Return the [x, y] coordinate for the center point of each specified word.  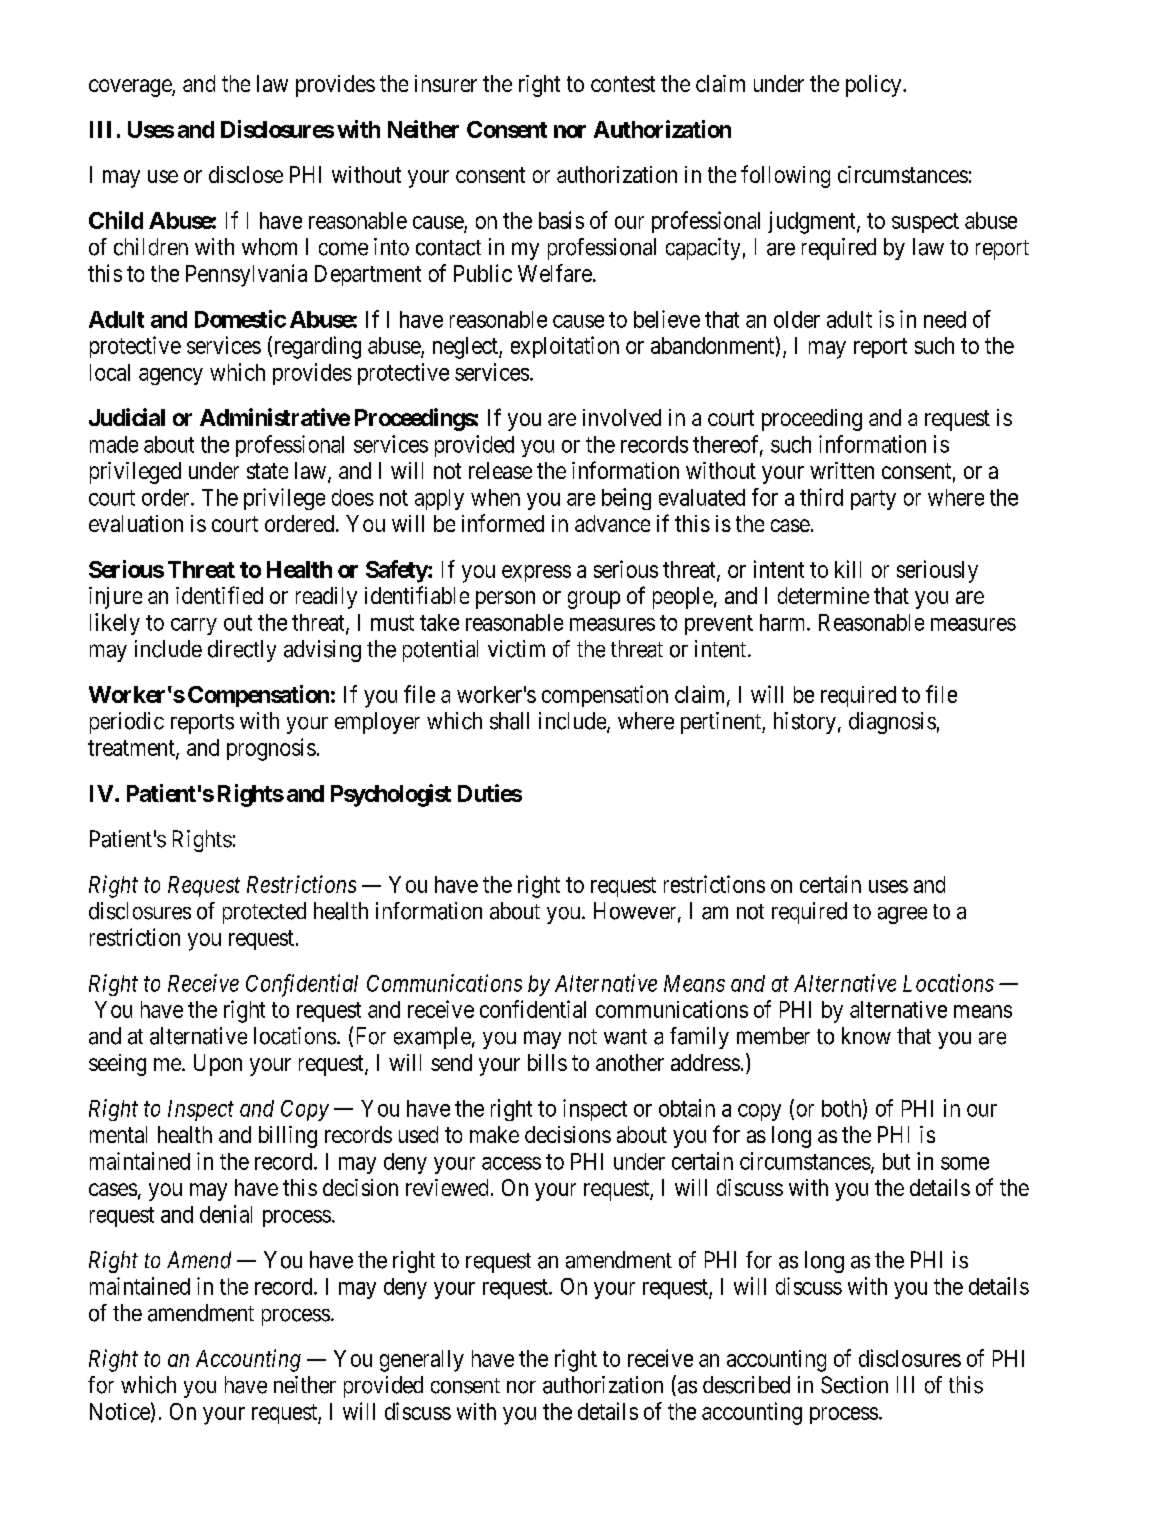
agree [902, 915]
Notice [120, 1411]
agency [171, 376]
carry [194, 626]
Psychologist [391, 795]
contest [623, 84]
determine [823, 595]
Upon [218, 1065]
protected [264, 913]
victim [516, 649]
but [896, 1161]
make [494, 1134]
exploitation [565, 347]
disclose [246, 174]
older [797, 319]
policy [875, 86]
